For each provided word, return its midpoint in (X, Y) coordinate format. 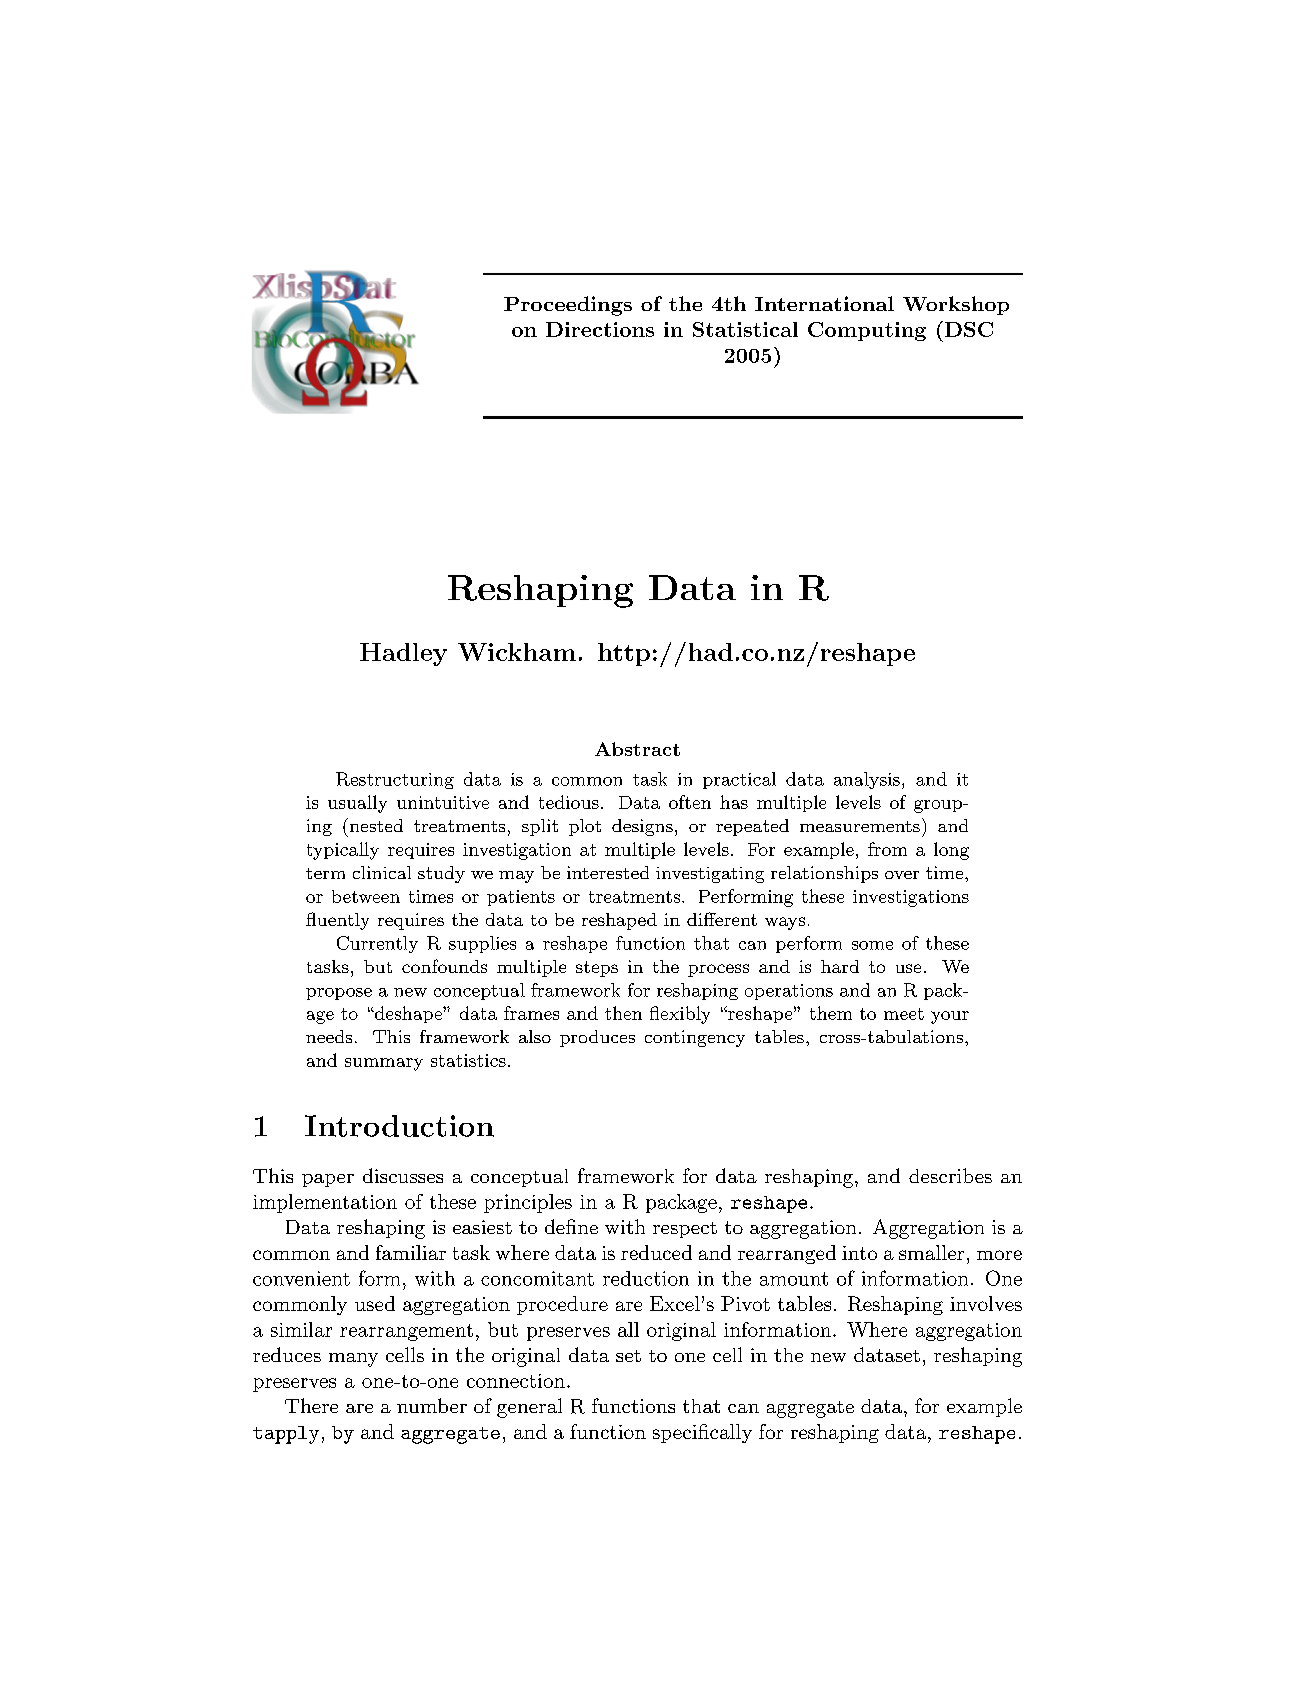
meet (904, 1014)
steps (597, 969)
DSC (969, 329)
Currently (377, 944)
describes (950, 1175)
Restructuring (395, 780)
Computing (867, 331)
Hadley (403, 654)
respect (685, 1230)
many (353, 1360)
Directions (600, 329)
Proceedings (568, 306)
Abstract (637, 749)
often (690, 802)
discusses (403, 1175)
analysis (867, 780)
